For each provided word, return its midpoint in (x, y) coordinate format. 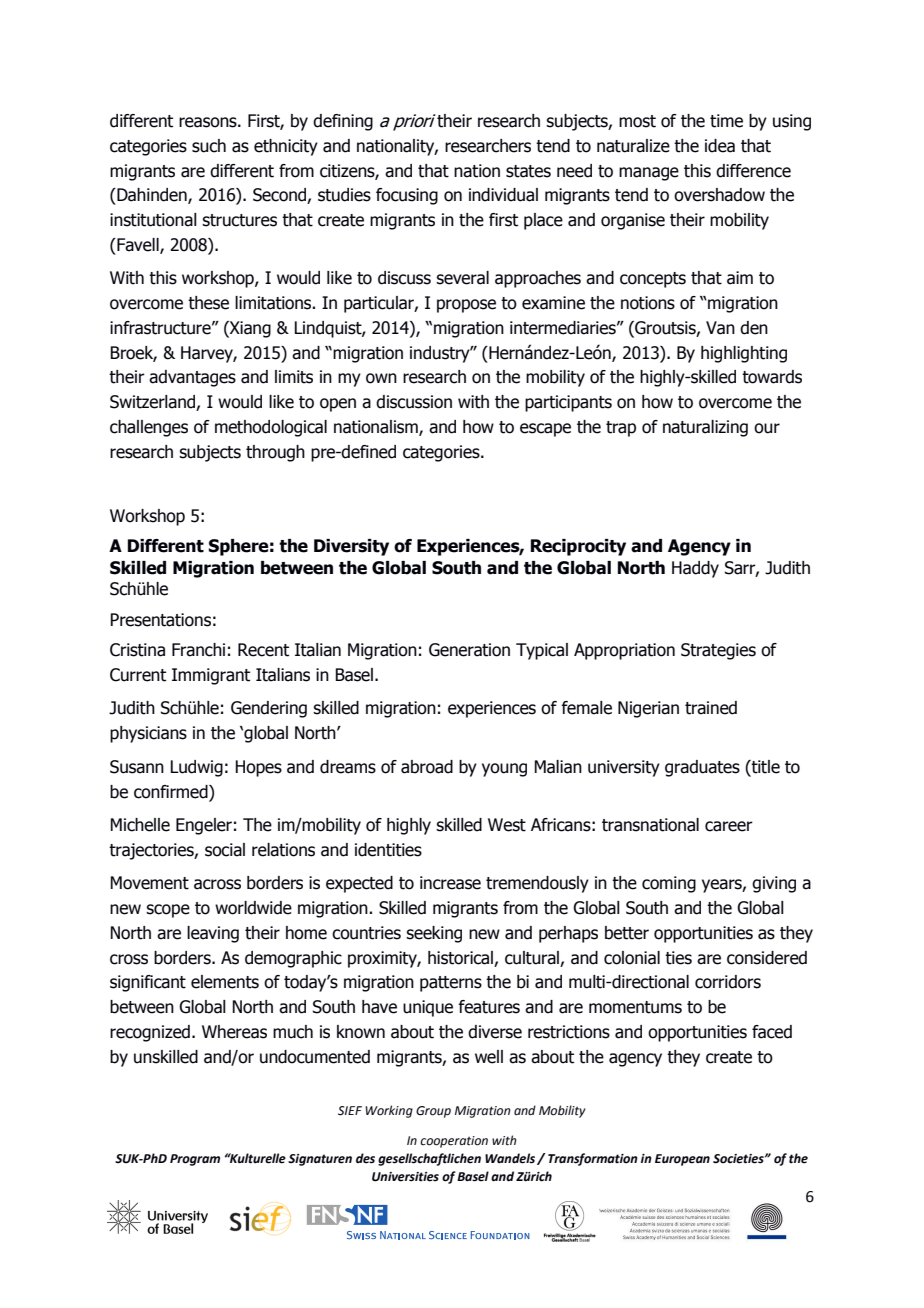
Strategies (718, 651)
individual (503, 195)
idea (720, 146)
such (209, 146)
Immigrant (211, 676)
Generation (469, 650)
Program (195, 1160)
